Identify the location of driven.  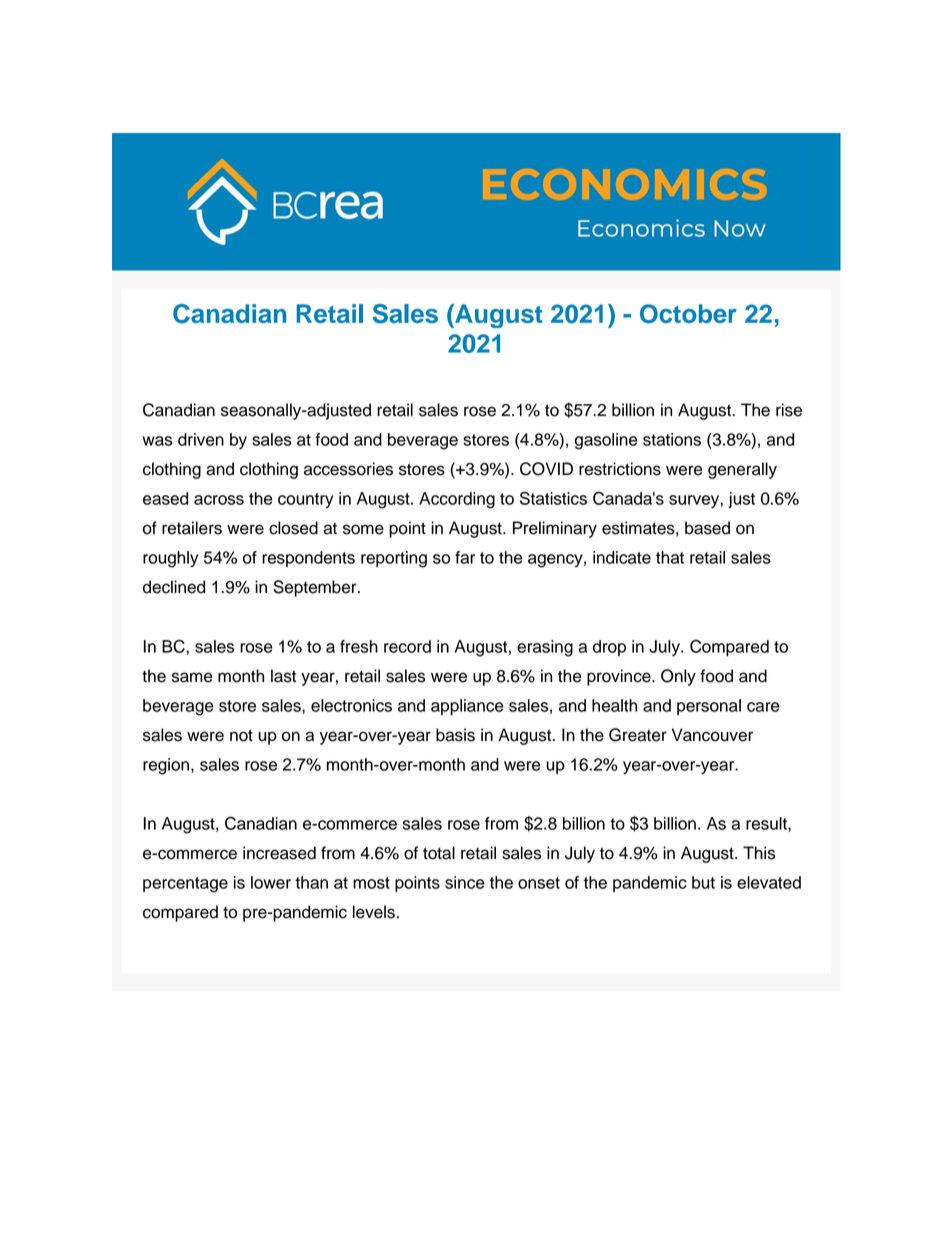
(201, 439).
